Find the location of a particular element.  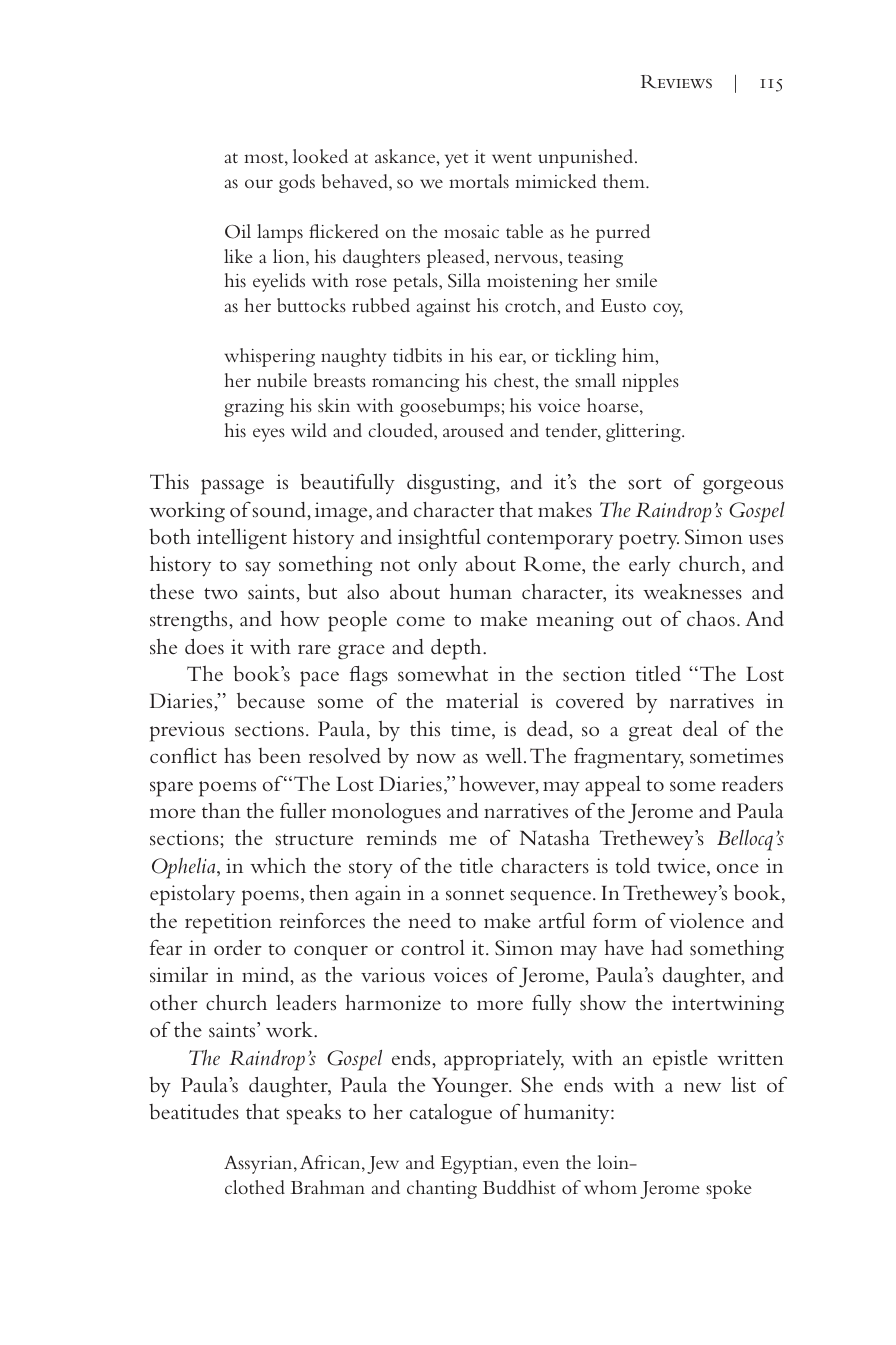

Egyptian is located at coordinates (477, 1165).
